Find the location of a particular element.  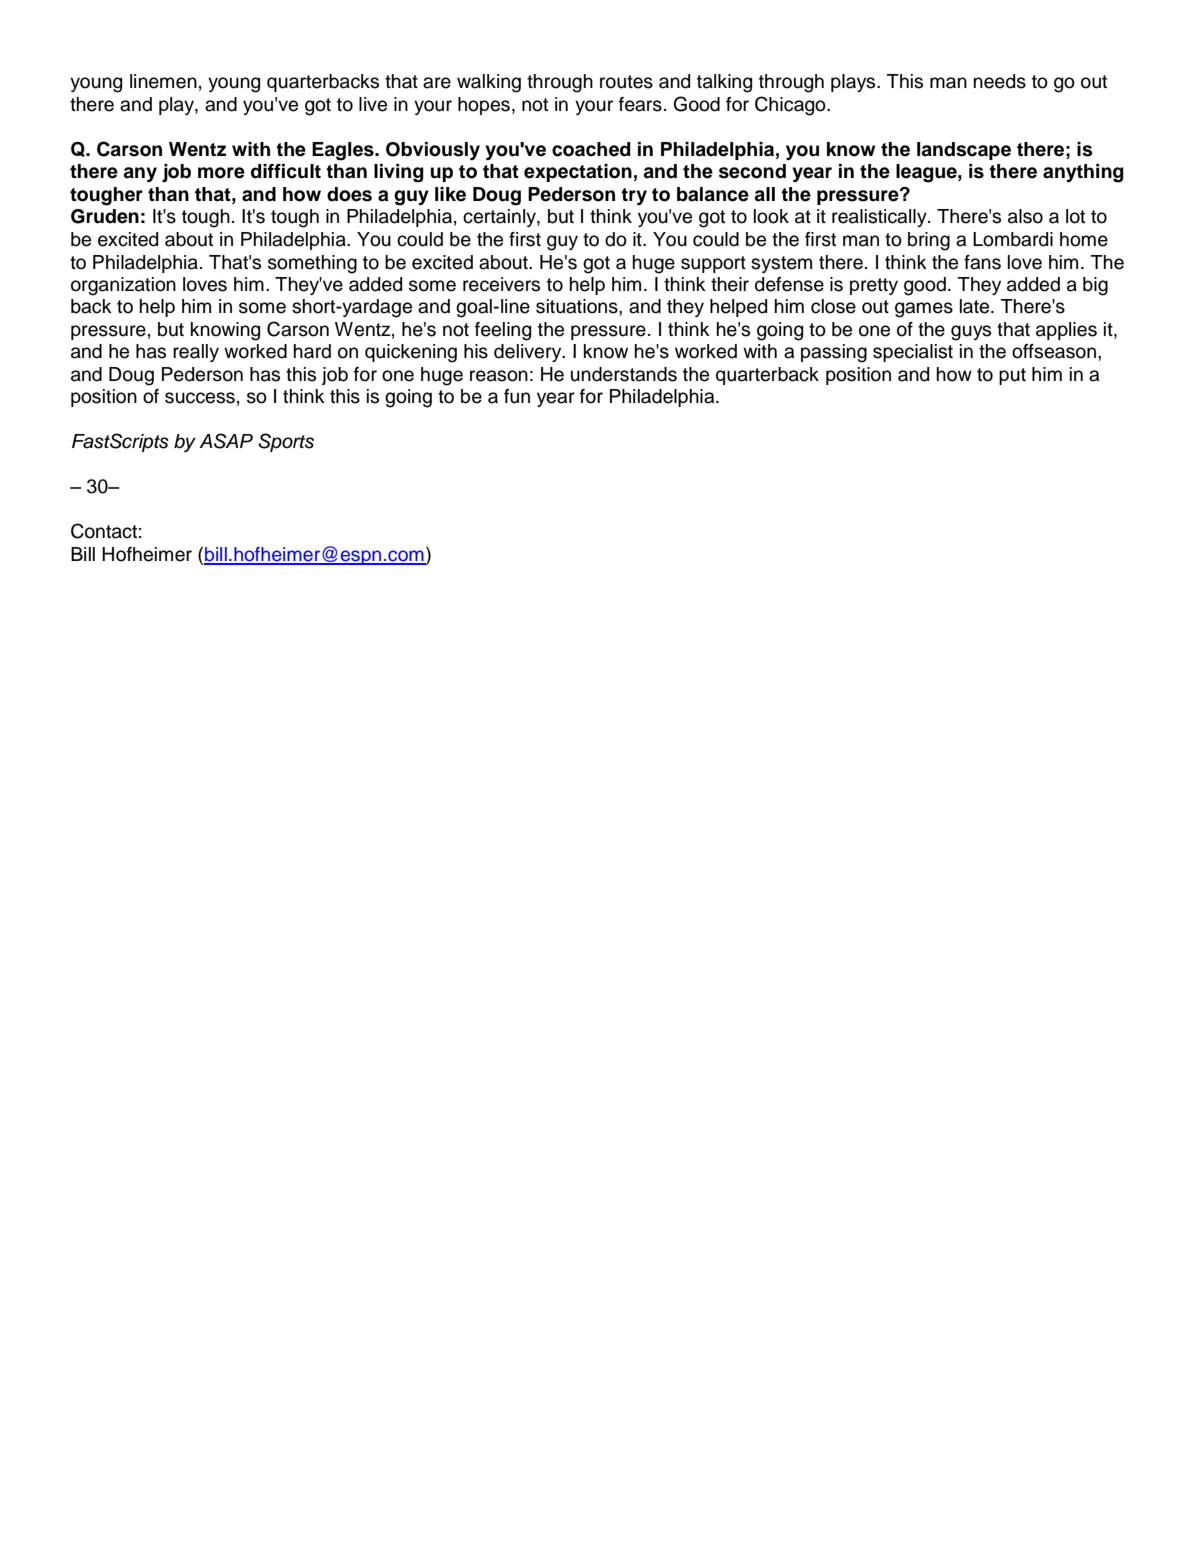

really is located at coordinates (196, 353).
